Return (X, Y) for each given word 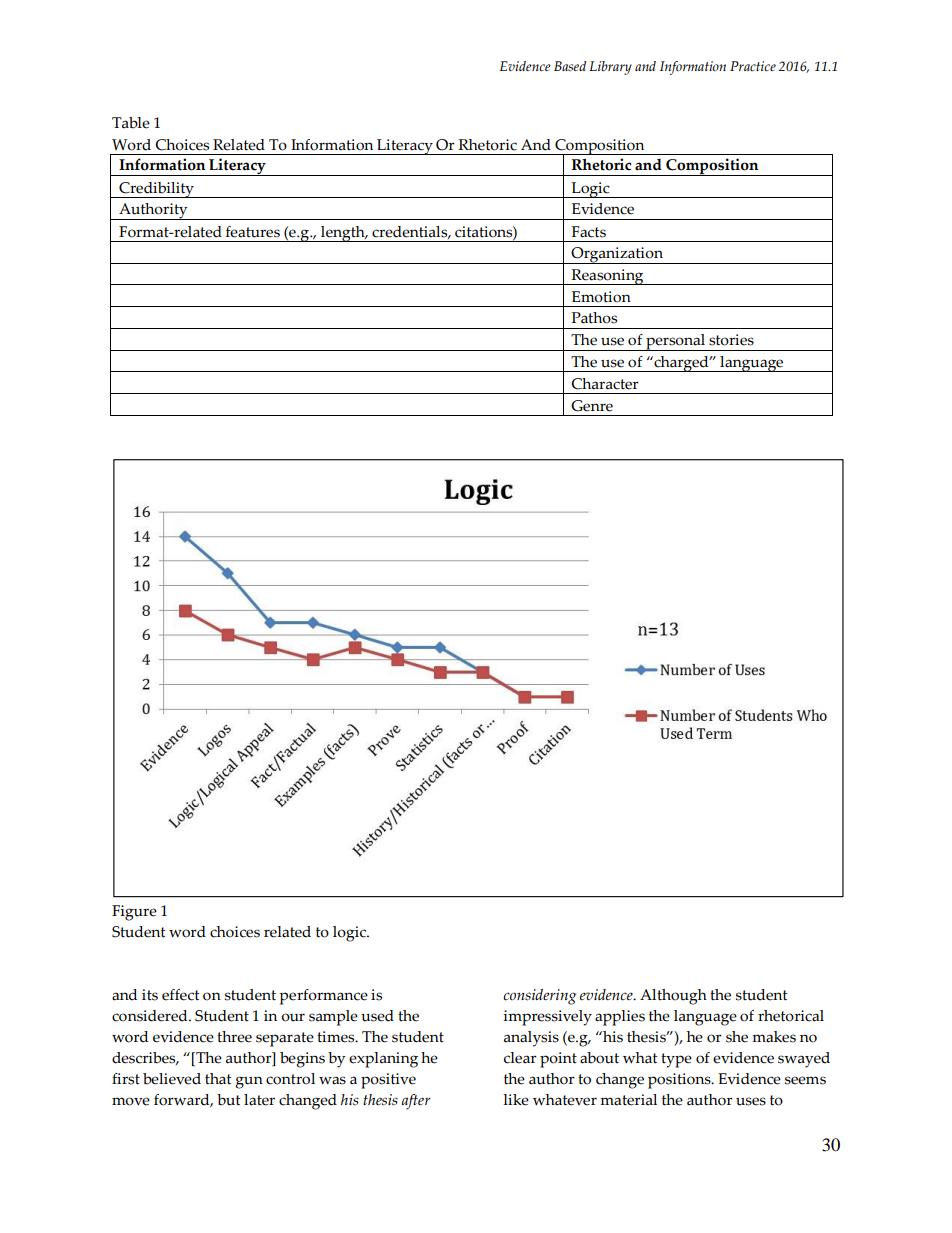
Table (131, 123)
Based (570, 66)
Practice (753, 66)
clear (520, 1058)
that (218, 1079)
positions (680, 1081)
